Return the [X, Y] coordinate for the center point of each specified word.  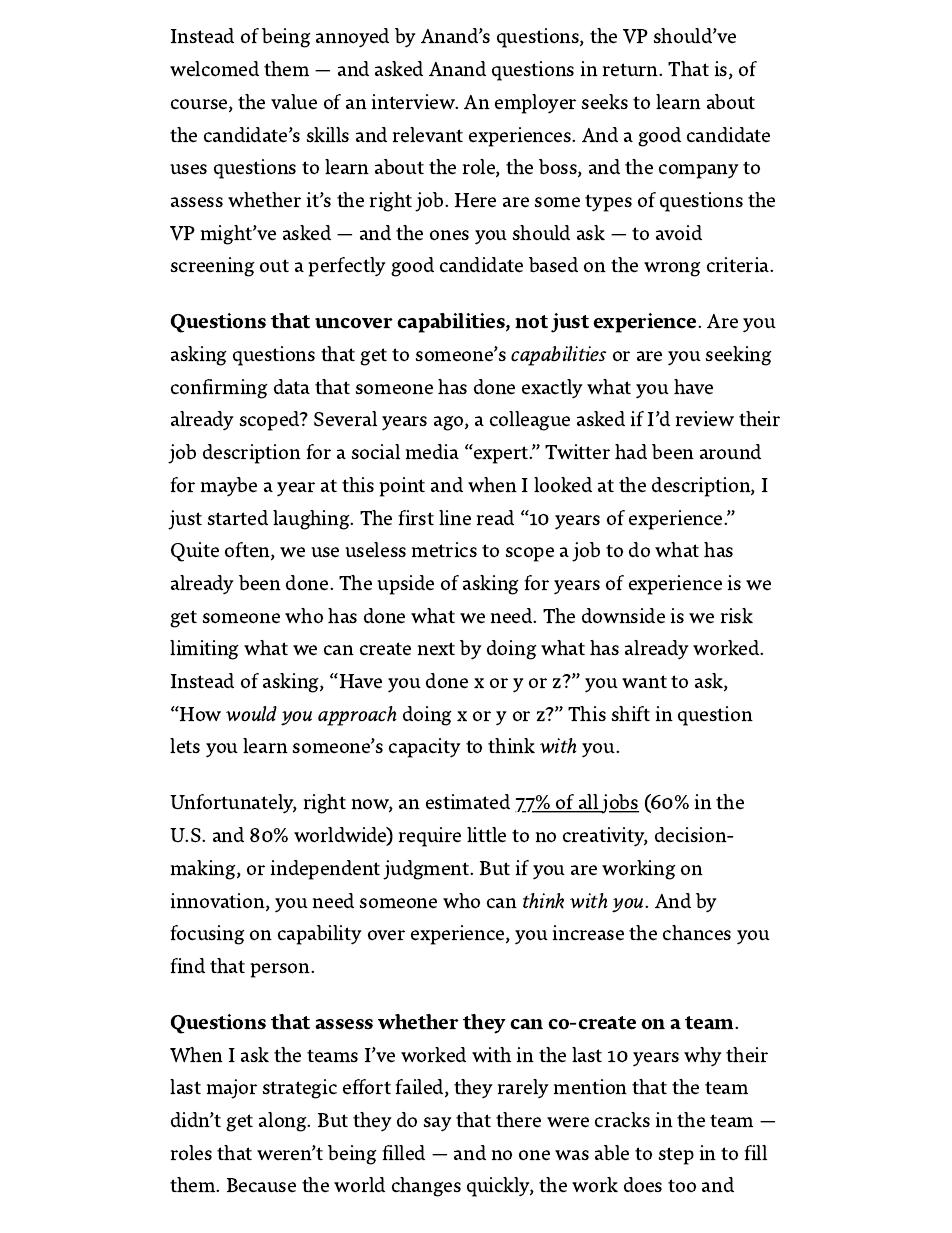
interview [415, 102]
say [438, 1124]
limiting [204, 650]
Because [261, 1185]
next [436, 649]
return [632, 70]
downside [623, 616]
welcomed [214, 69]
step [676, 1156]
